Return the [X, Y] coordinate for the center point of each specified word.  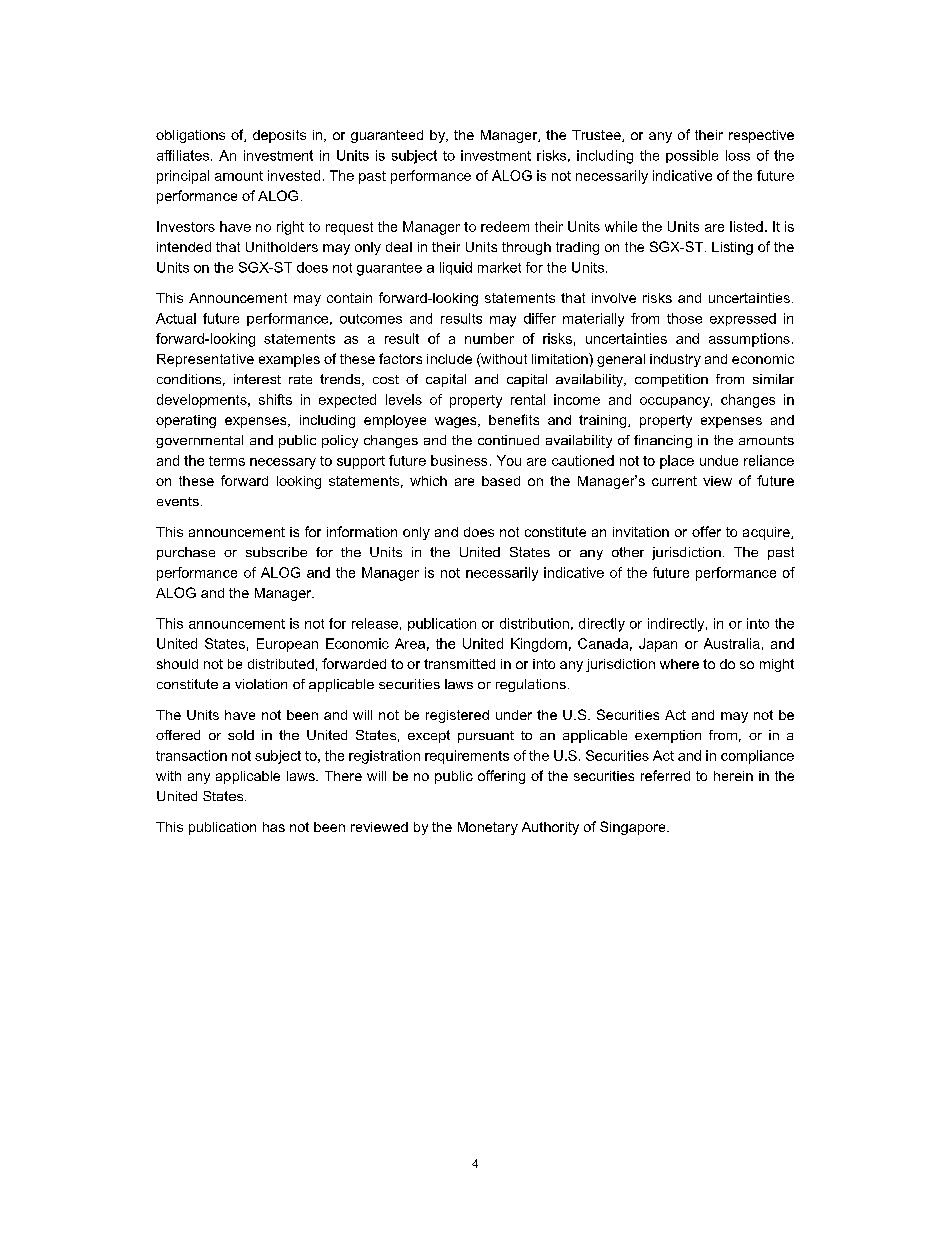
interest [257, 379]
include [449, 359]
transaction [191, 755]
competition [671, 380]
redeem [505, 226]
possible [692, 156]
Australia [732, 643]
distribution [534, 623]
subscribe [276, 552]
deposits [279, 136]
